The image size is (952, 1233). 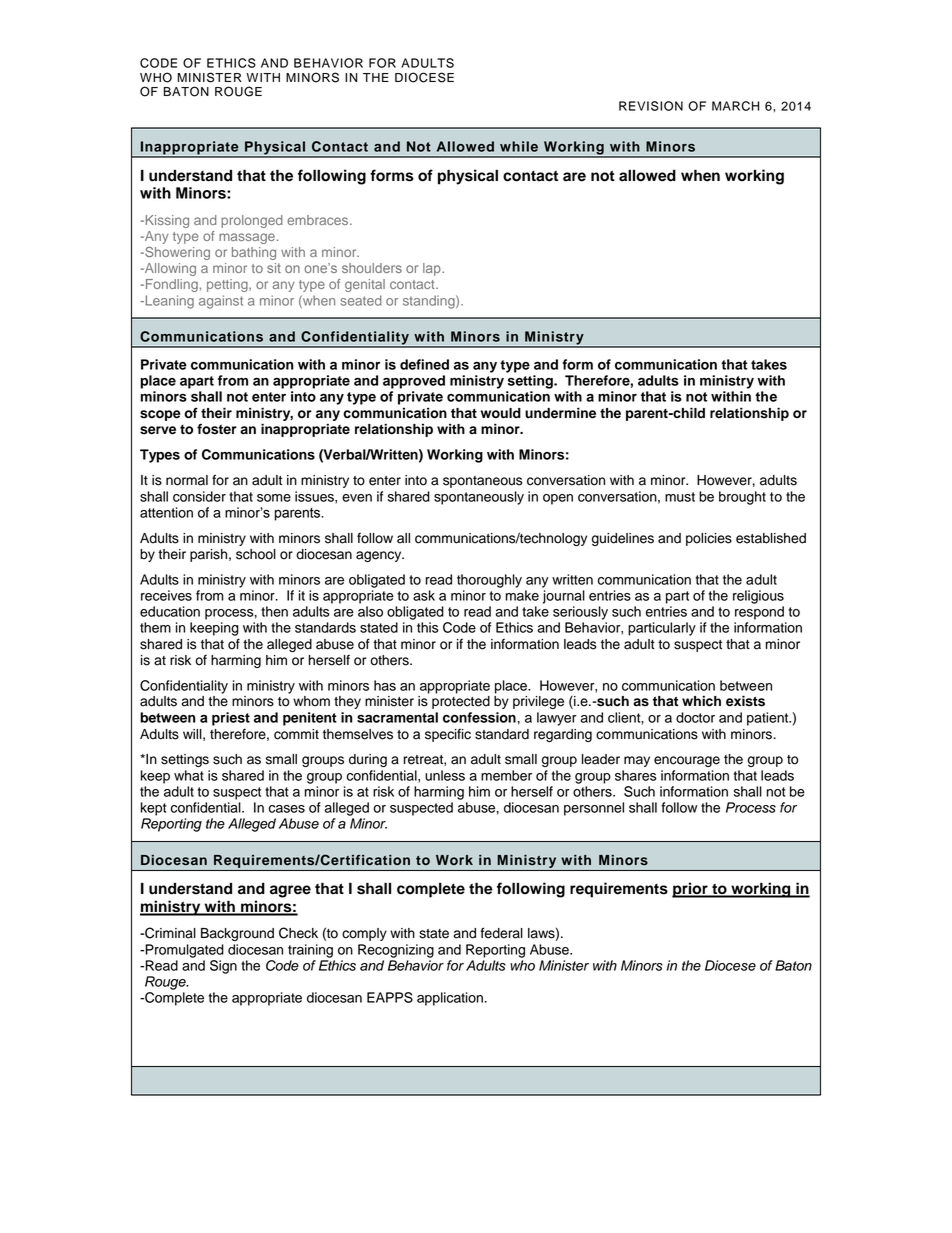 What do you see at coordinates (223, 967) in the image?
I see `Sign` at bounding box center [223, 967].
